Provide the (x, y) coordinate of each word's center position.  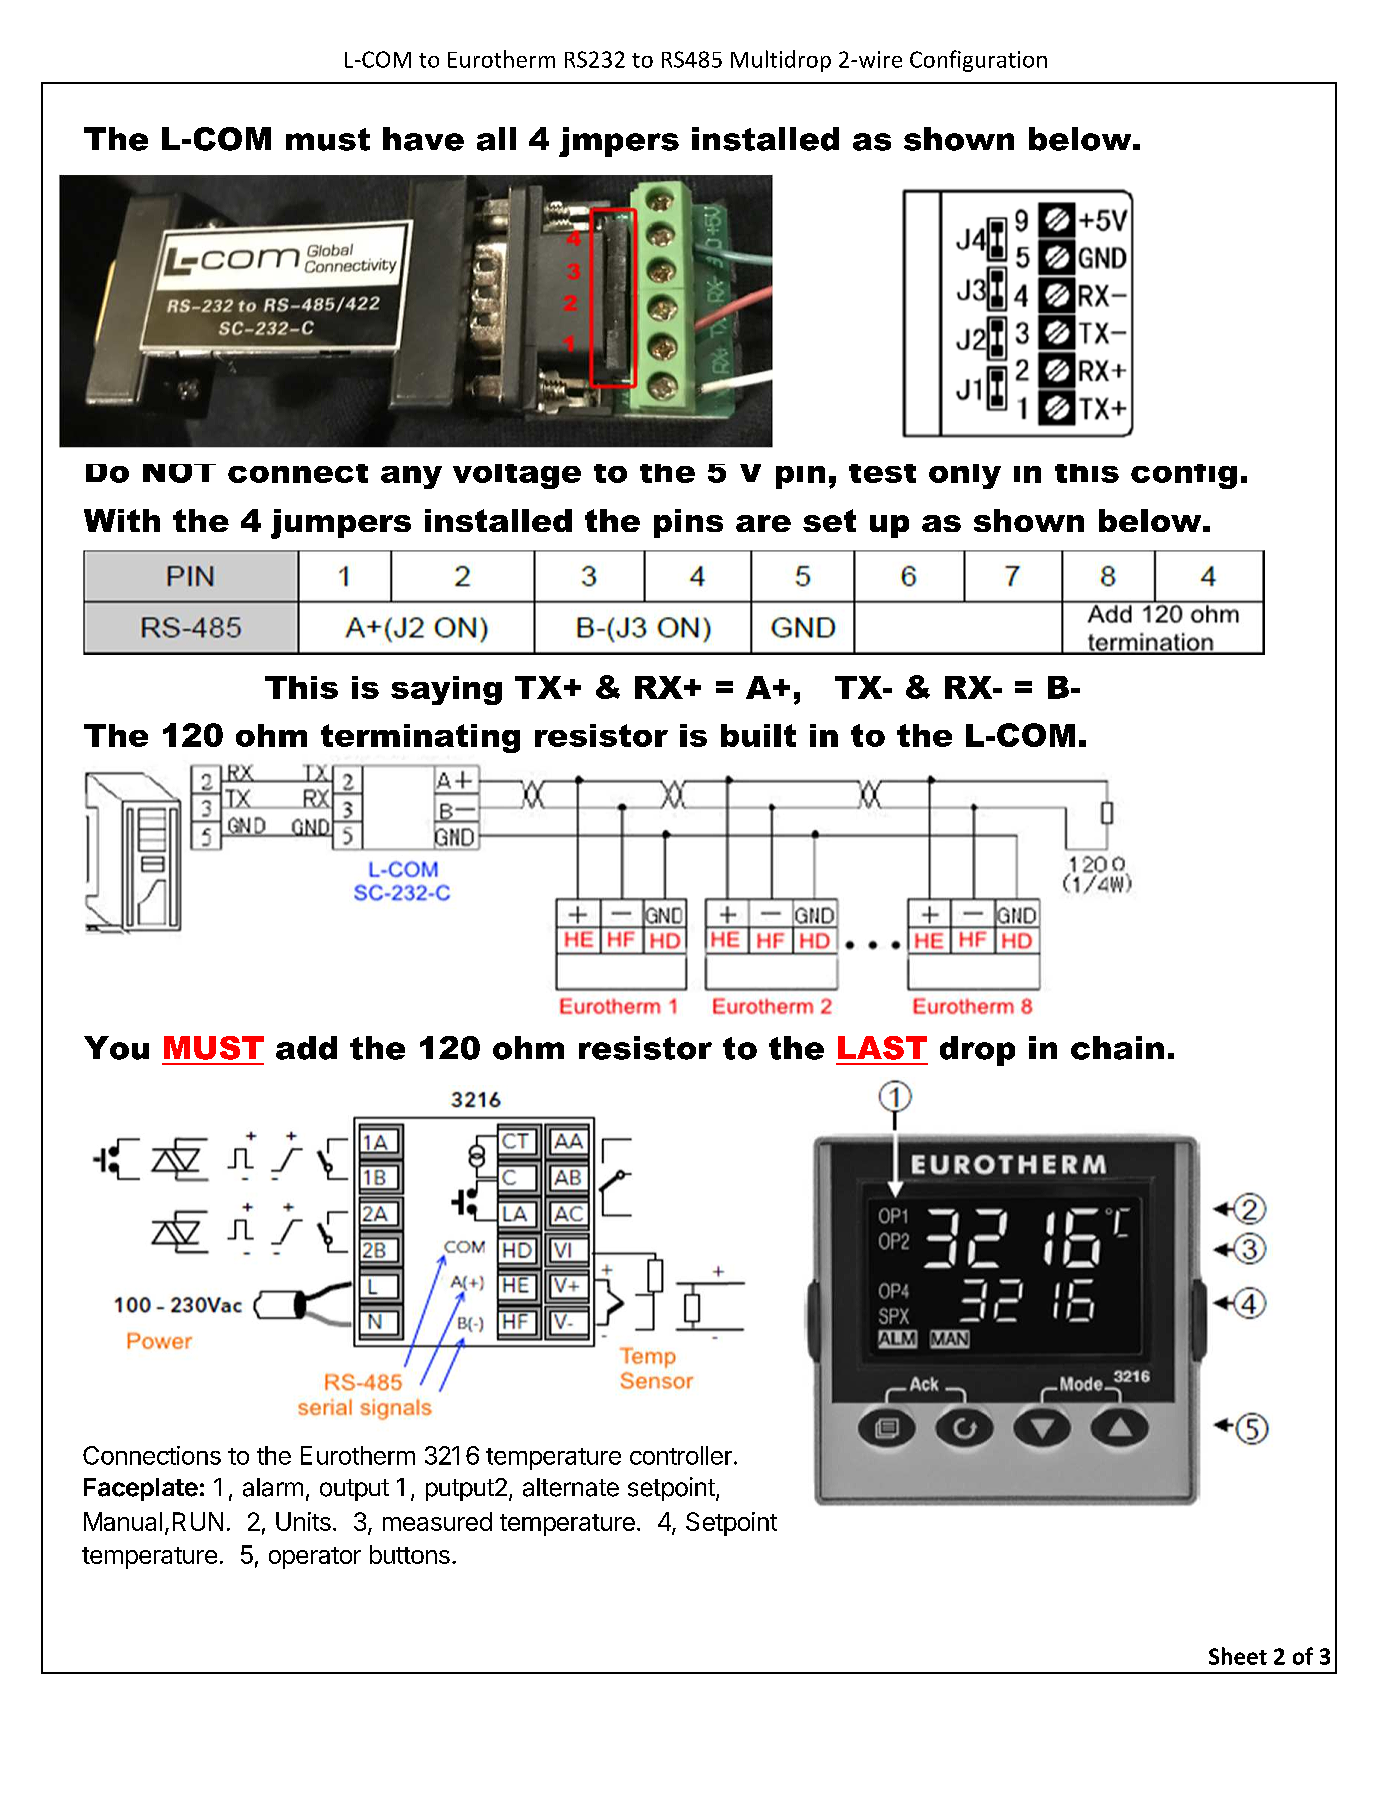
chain (1117, 1048)
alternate (571, 1487)
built (758, 735)
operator (315, 1558)
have (423, 139)
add (306, 1048)
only (965, 476)
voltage (517, 476)
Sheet (1238, 1656)
